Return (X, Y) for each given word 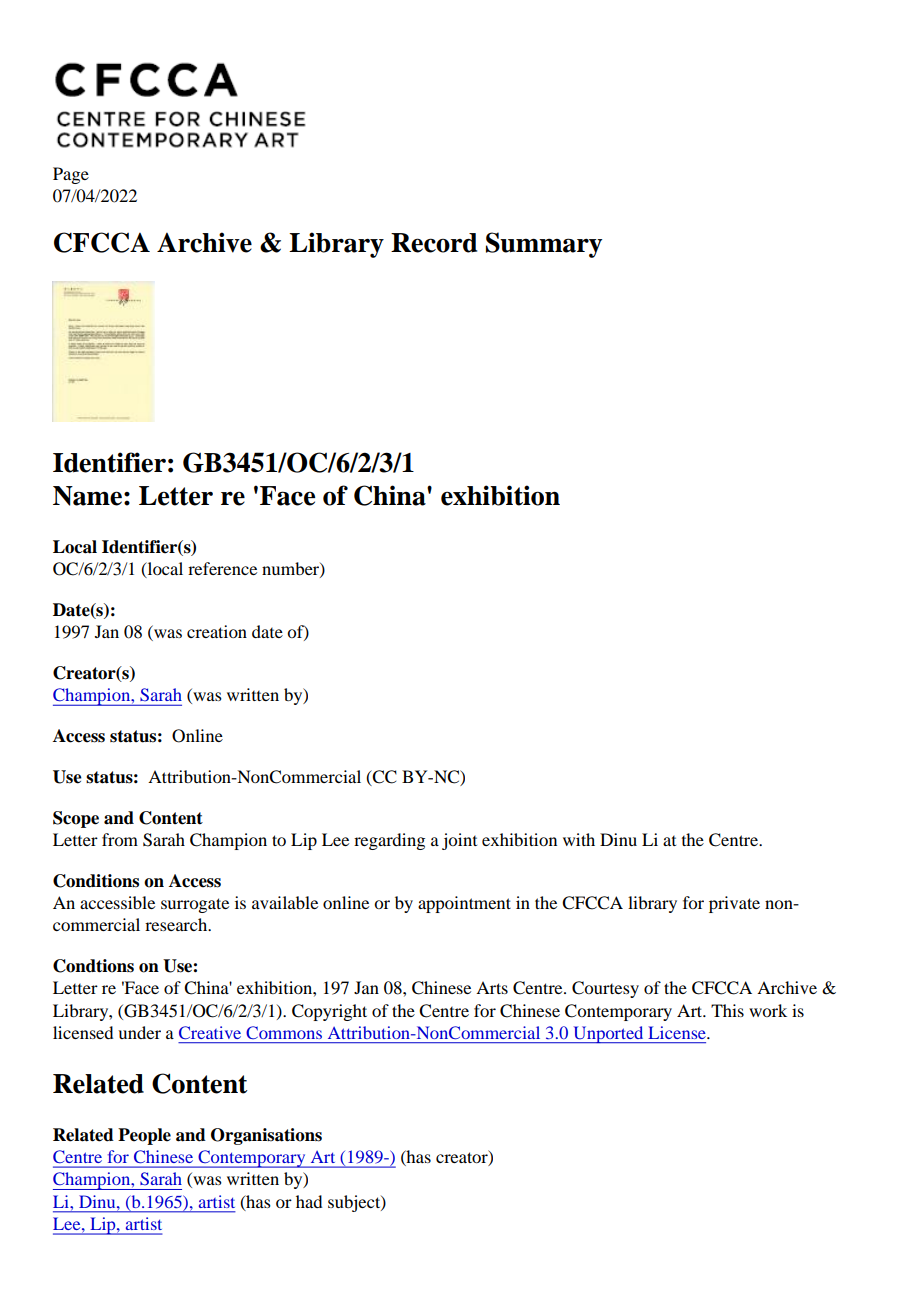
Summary (544, 245)
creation (217, 631)
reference (222, 568)
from (120, 839)
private (734, 904)
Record (434, 243)
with (579, 839)
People (144, 1136)
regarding (389, 841)
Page (71, 175)
